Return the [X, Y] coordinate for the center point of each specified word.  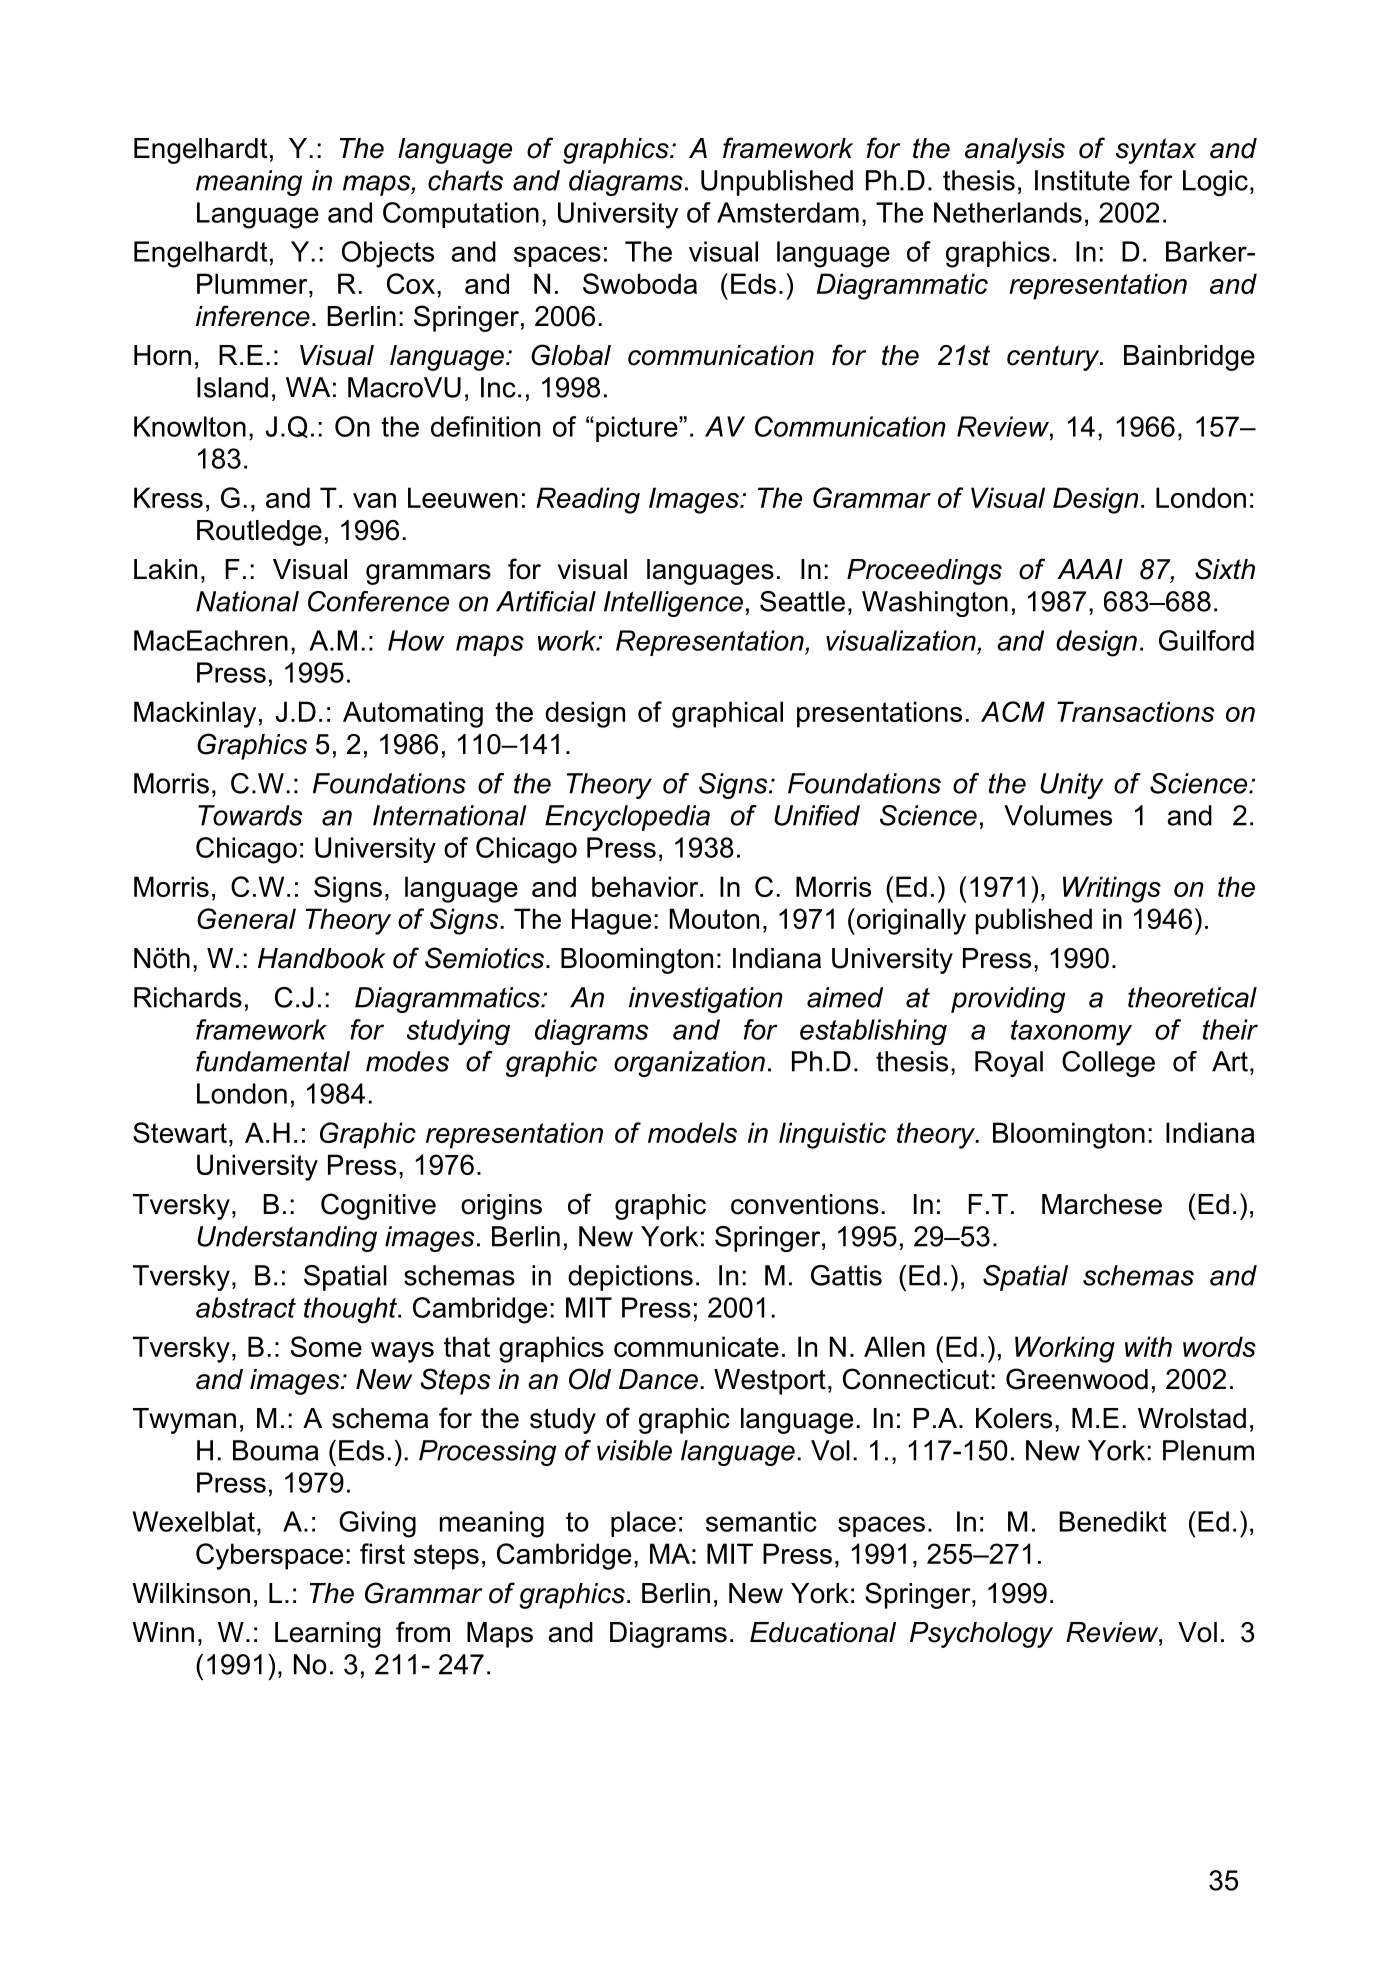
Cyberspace [269, 1556]
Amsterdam [788, 212]
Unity [1071, 786]
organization [689, 1064]
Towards [250, 815]
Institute [1082, 180]
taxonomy [1071, 1033]
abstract [246, 1307]
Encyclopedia [627, 818]
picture [638, 429]
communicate [696, 1346]
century [1054, 358]
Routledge [259, 533]
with [1148, 1346]
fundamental [273, 1061]
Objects [388, 254]
